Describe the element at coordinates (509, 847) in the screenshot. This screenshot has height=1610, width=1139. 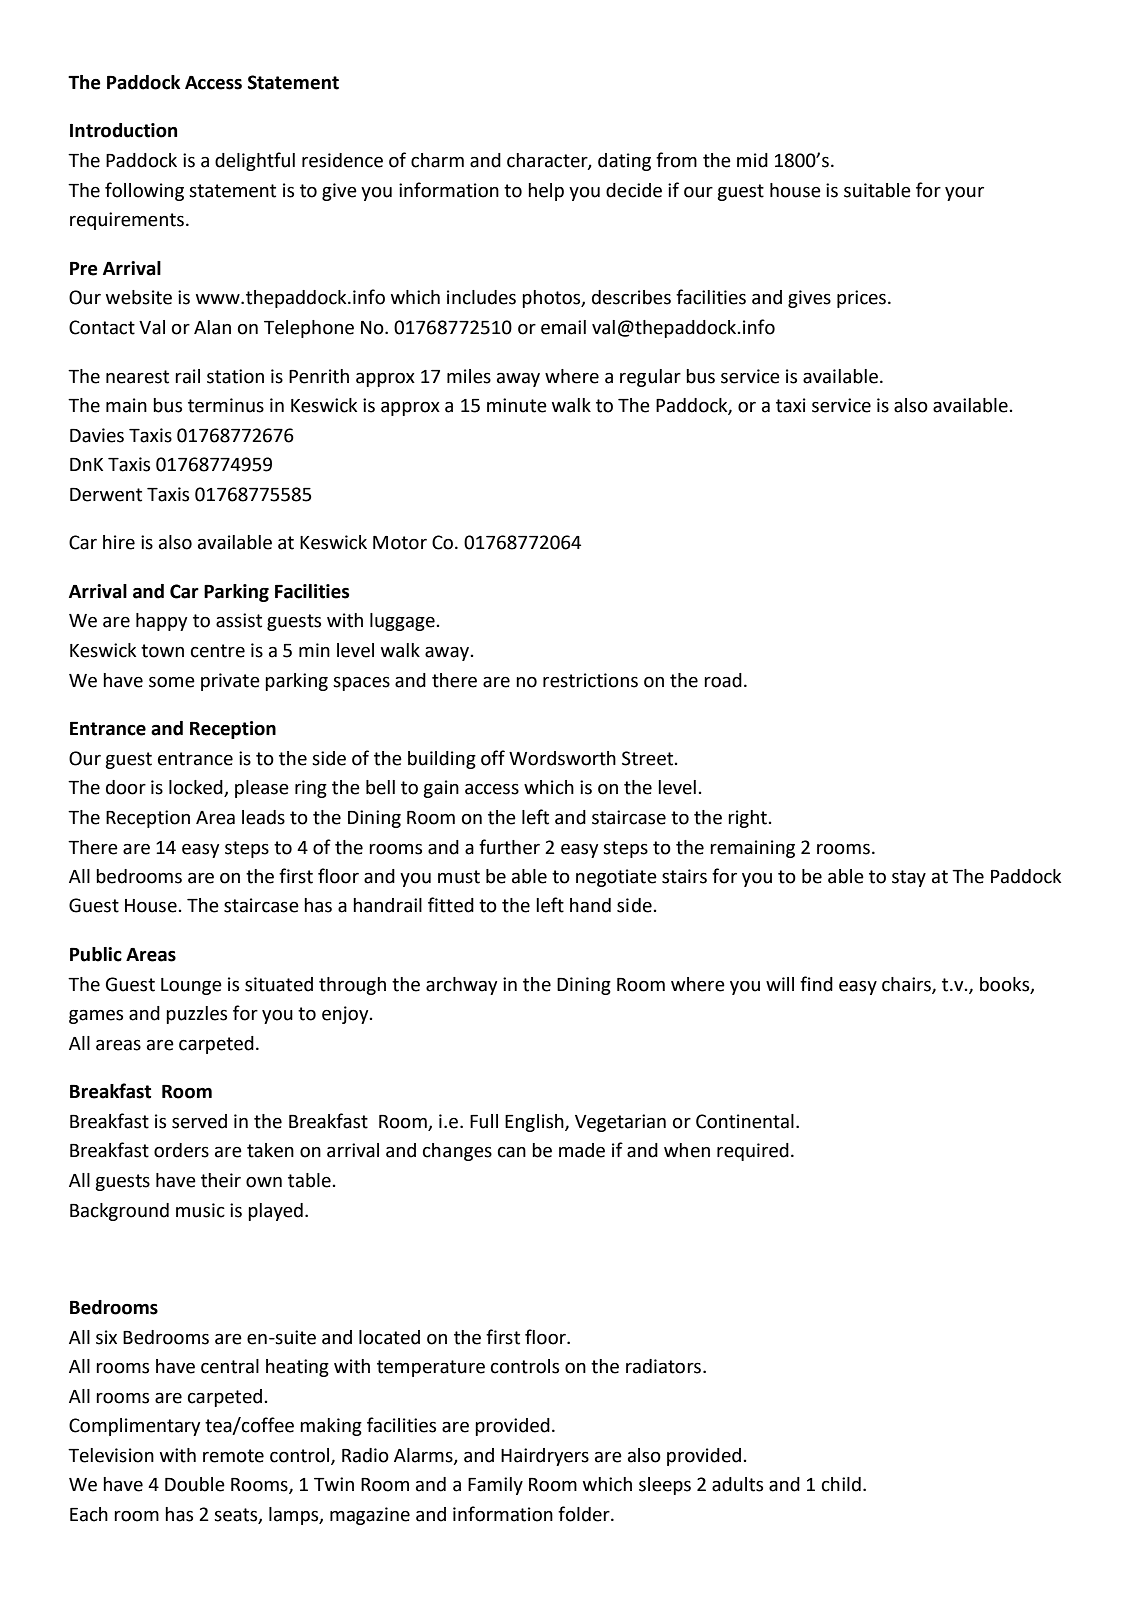
I see `further` at that location.
